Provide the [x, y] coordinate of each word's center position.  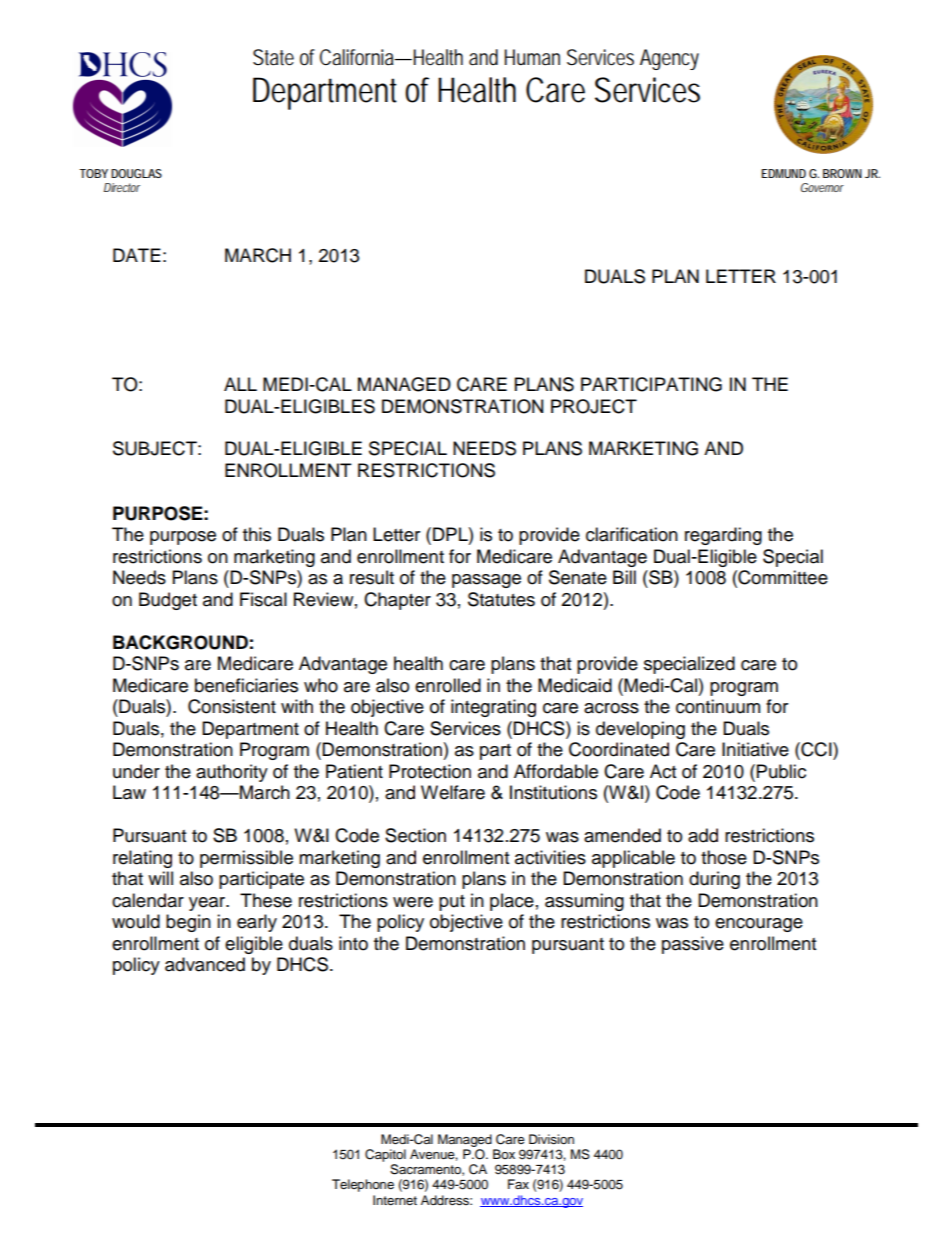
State [273, 57]
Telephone [363, 1185]
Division [551, 1139]
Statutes [501, 599]
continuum [718, 706]
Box [504, 1154]
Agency [669, 59]
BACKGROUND [180, 642]
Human [532, 57]
